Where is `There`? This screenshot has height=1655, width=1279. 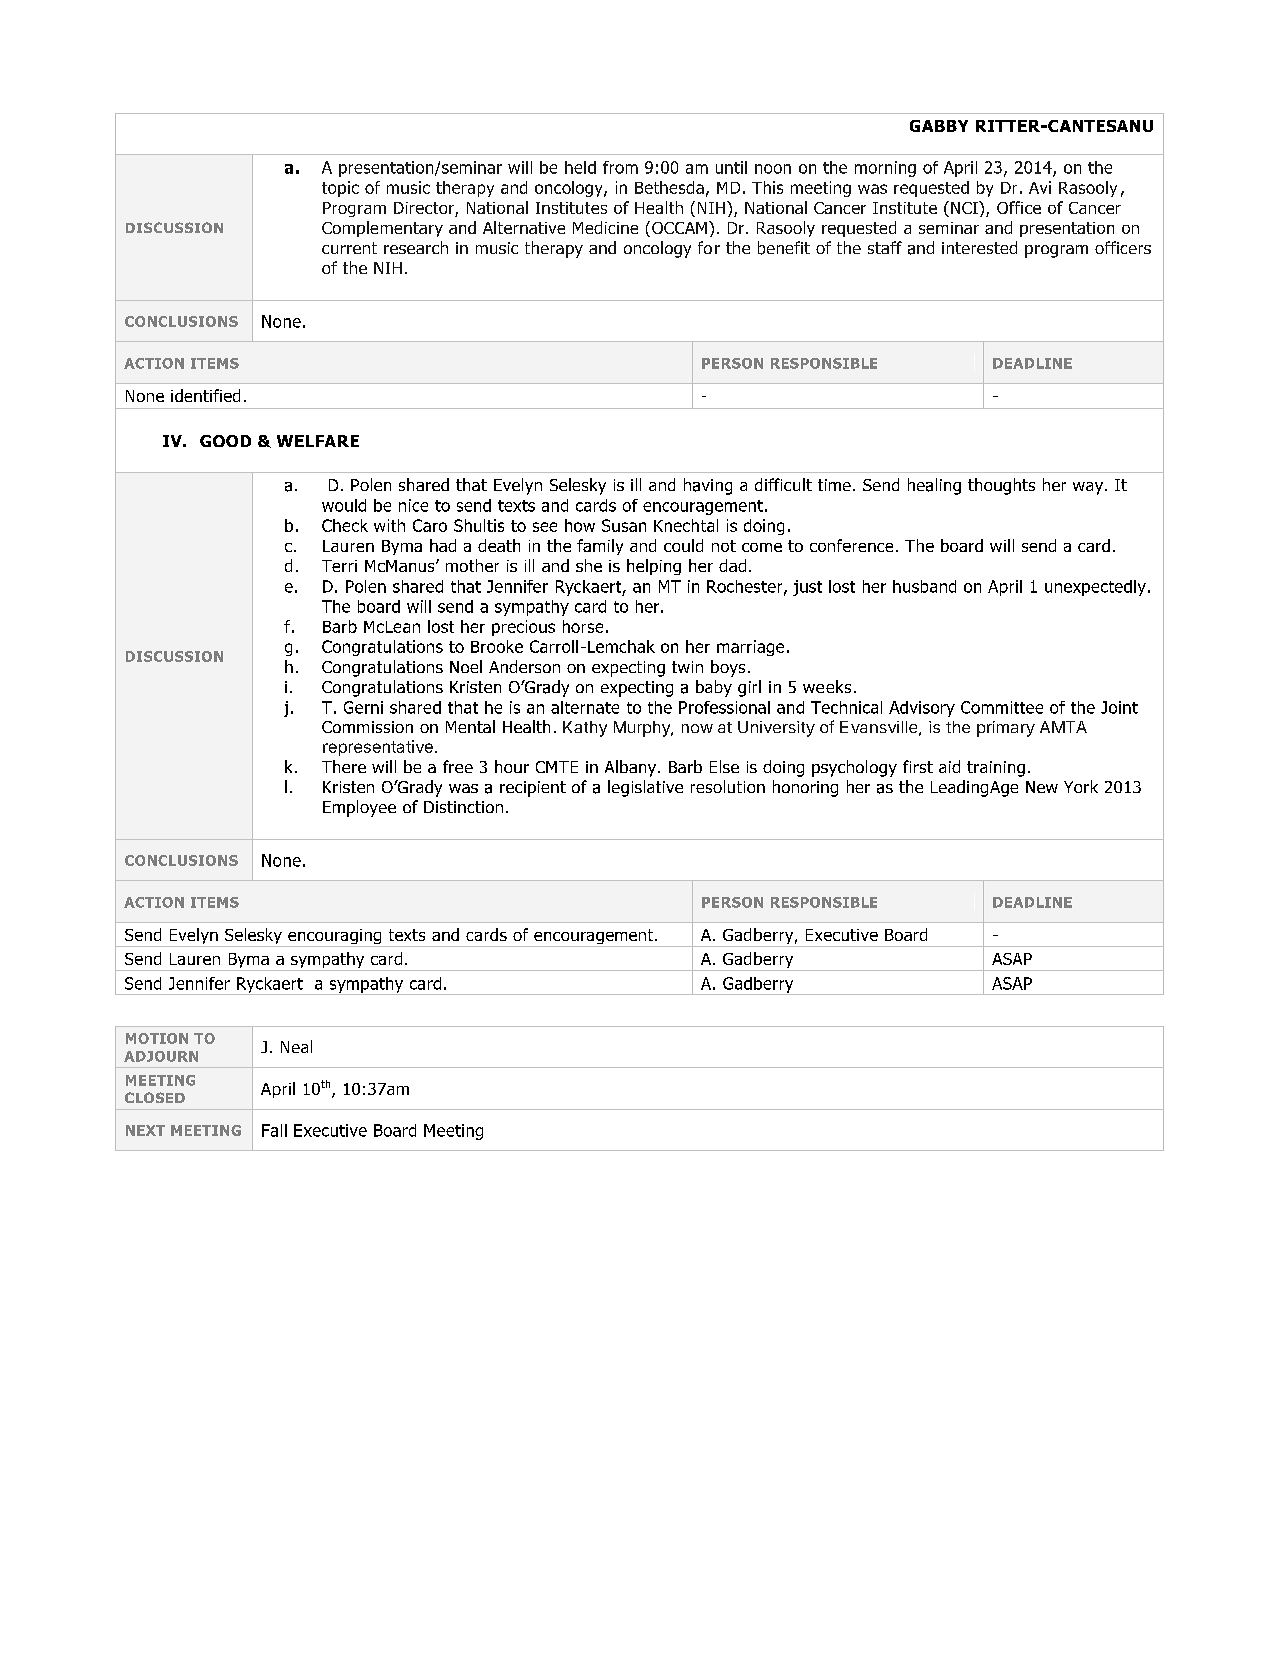
There is located at coordinates (344, 766).
